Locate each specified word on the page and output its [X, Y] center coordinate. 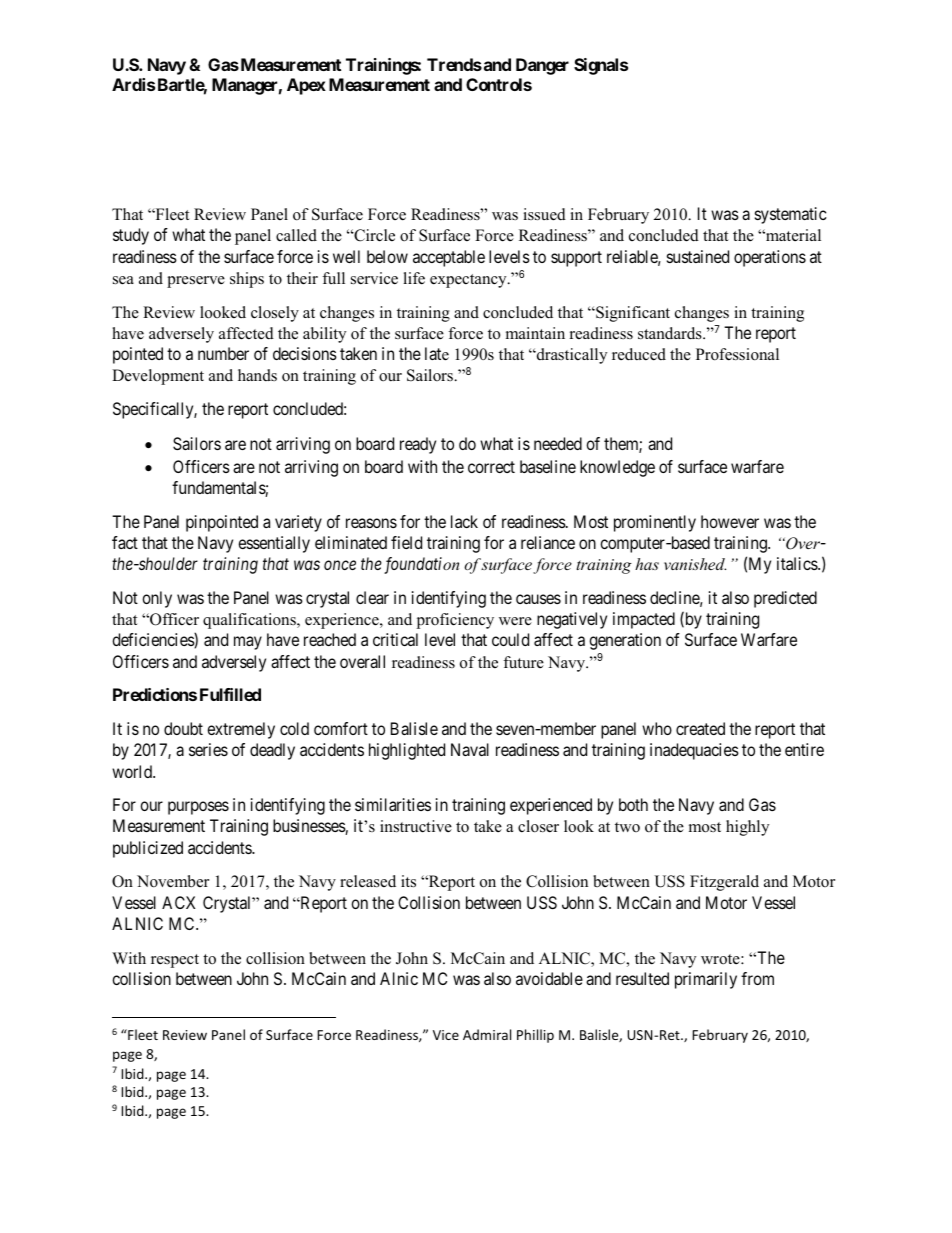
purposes [198, 808]
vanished [695, 564]
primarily [706, 980]
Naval [470, 749]
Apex [306, 86]
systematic [791, 215]
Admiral [487, 1034]
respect [175, 961]
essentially [274, 544]
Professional [737, 354]
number [223, 353]
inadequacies [694, 751]
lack [464, 521]
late [437, 354]
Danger [542, 66]
